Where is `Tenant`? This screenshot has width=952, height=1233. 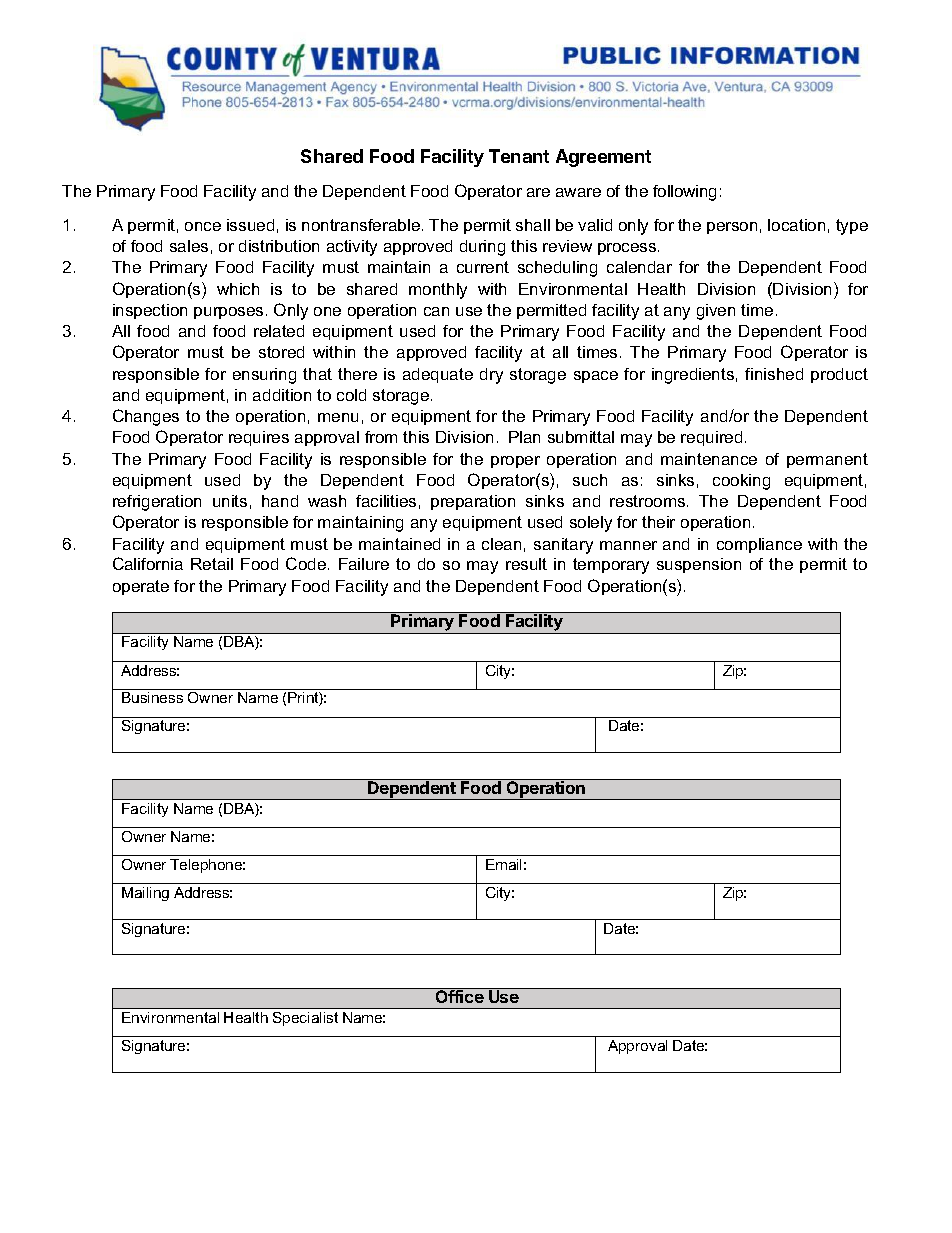 Tenant is located at coordinates (519, 156).
